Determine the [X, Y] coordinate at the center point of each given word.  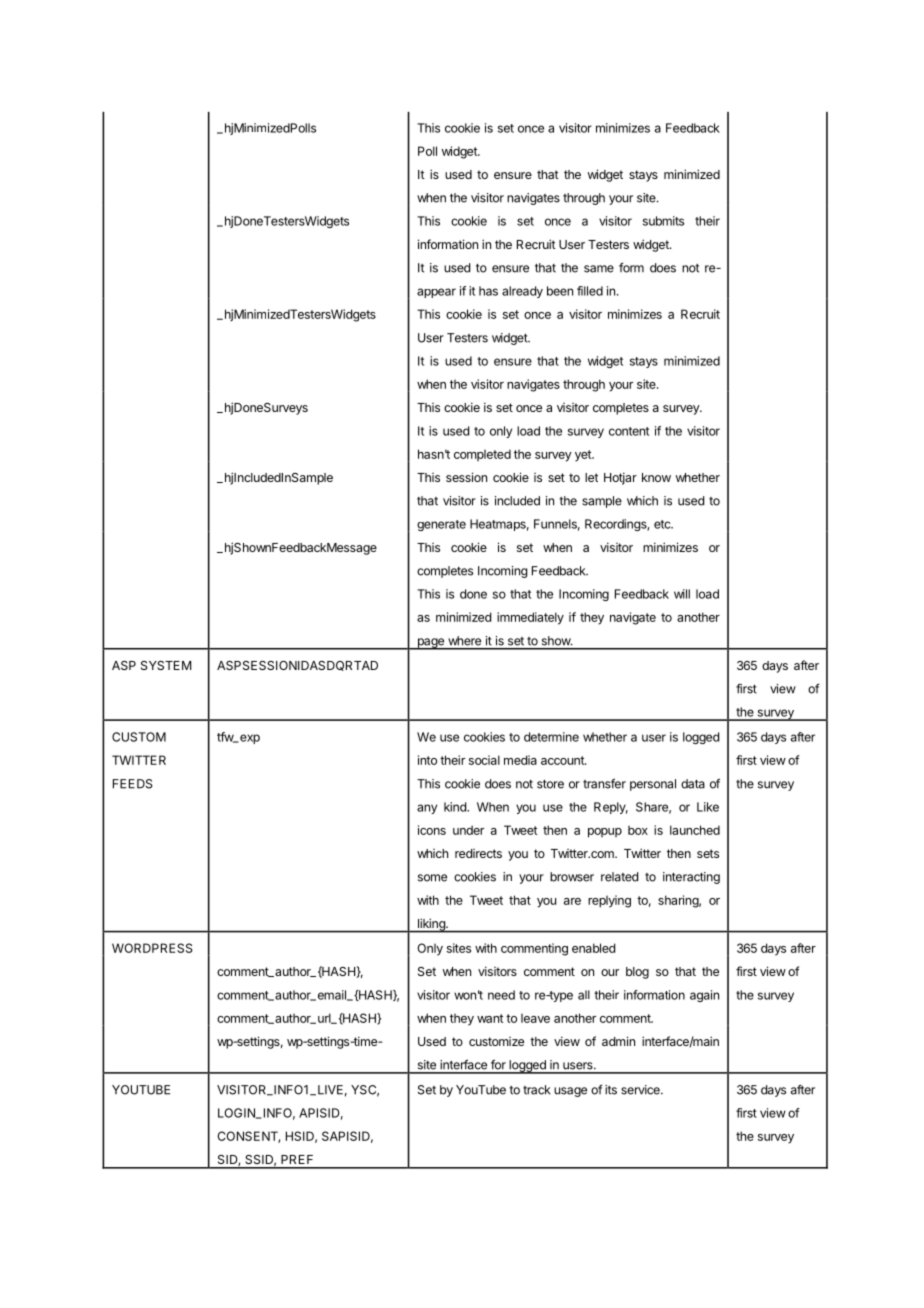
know [656, 477]
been [560, 291]
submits [663, 221]
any [427, 809]
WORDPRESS [152, 948]
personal [653, 785]
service [641, 1090]
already [522, 292]
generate [441, 525]
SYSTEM [166, 665]
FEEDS [133, 784]
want [490, 1018]
